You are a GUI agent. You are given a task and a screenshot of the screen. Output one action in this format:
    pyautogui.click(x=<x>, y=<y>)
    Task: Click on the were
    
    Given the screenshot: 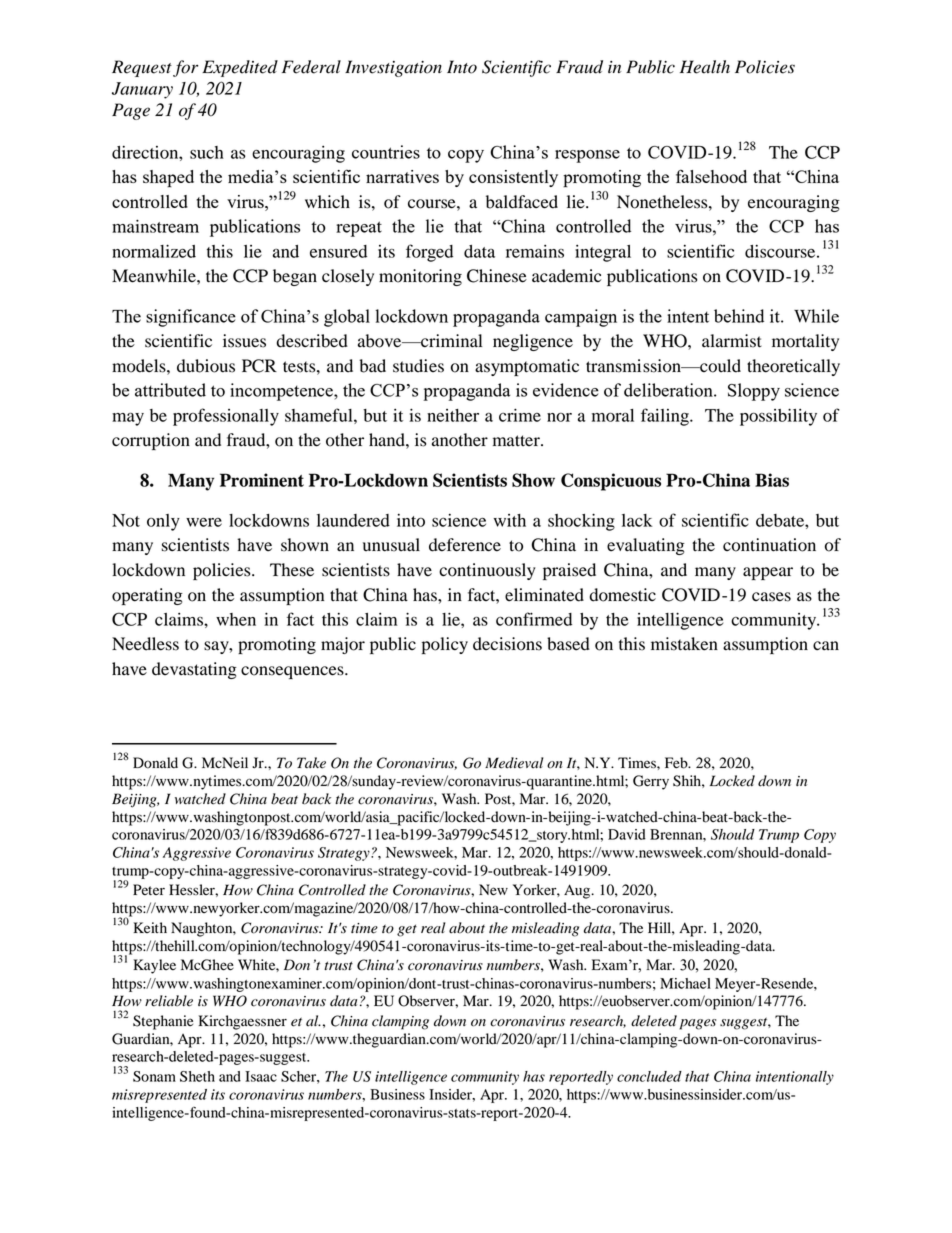 What is the action you would take?
    pyautogui.click(x=204, y=522)
